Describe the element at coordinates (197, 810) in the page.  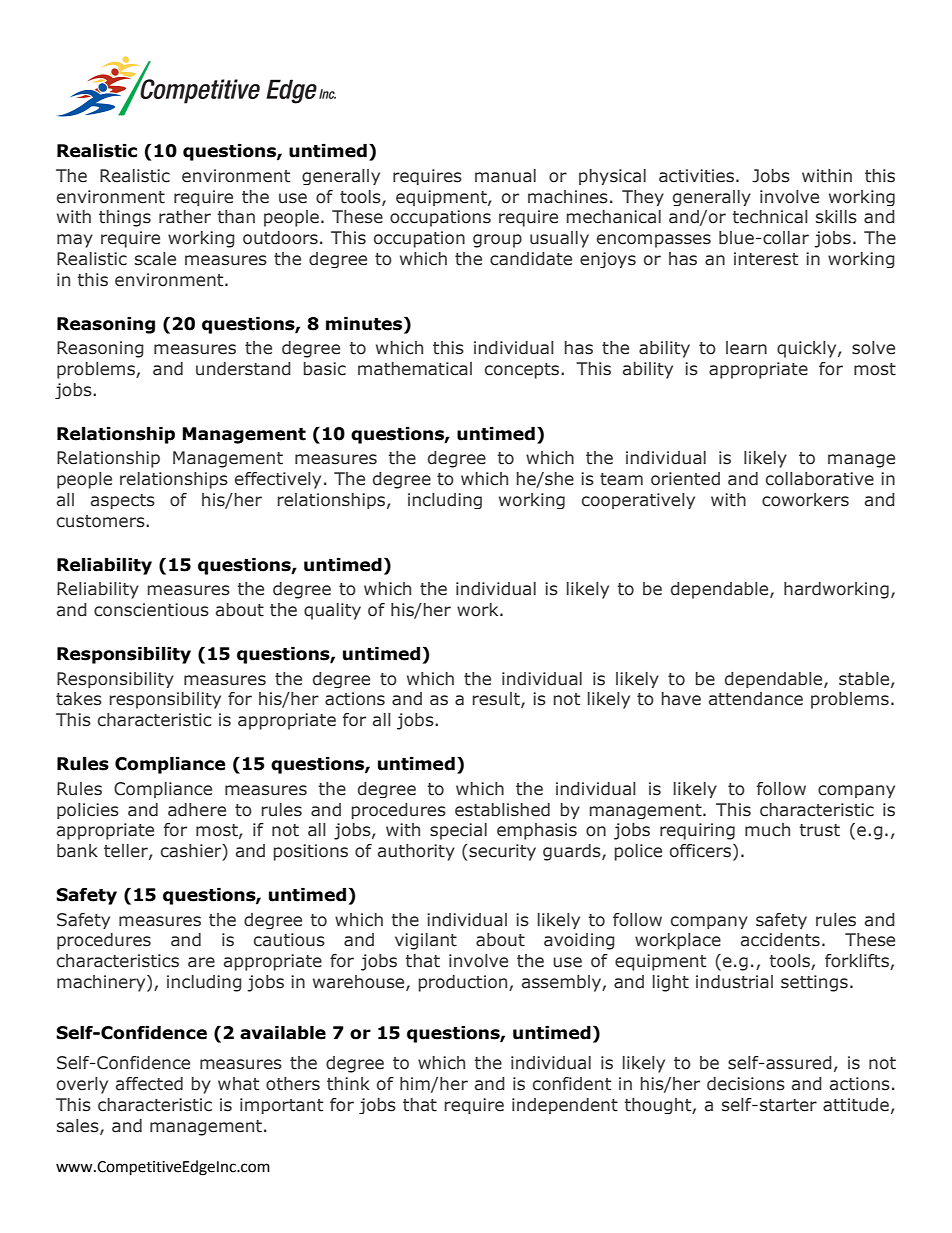
I see `adhere` at that location.
